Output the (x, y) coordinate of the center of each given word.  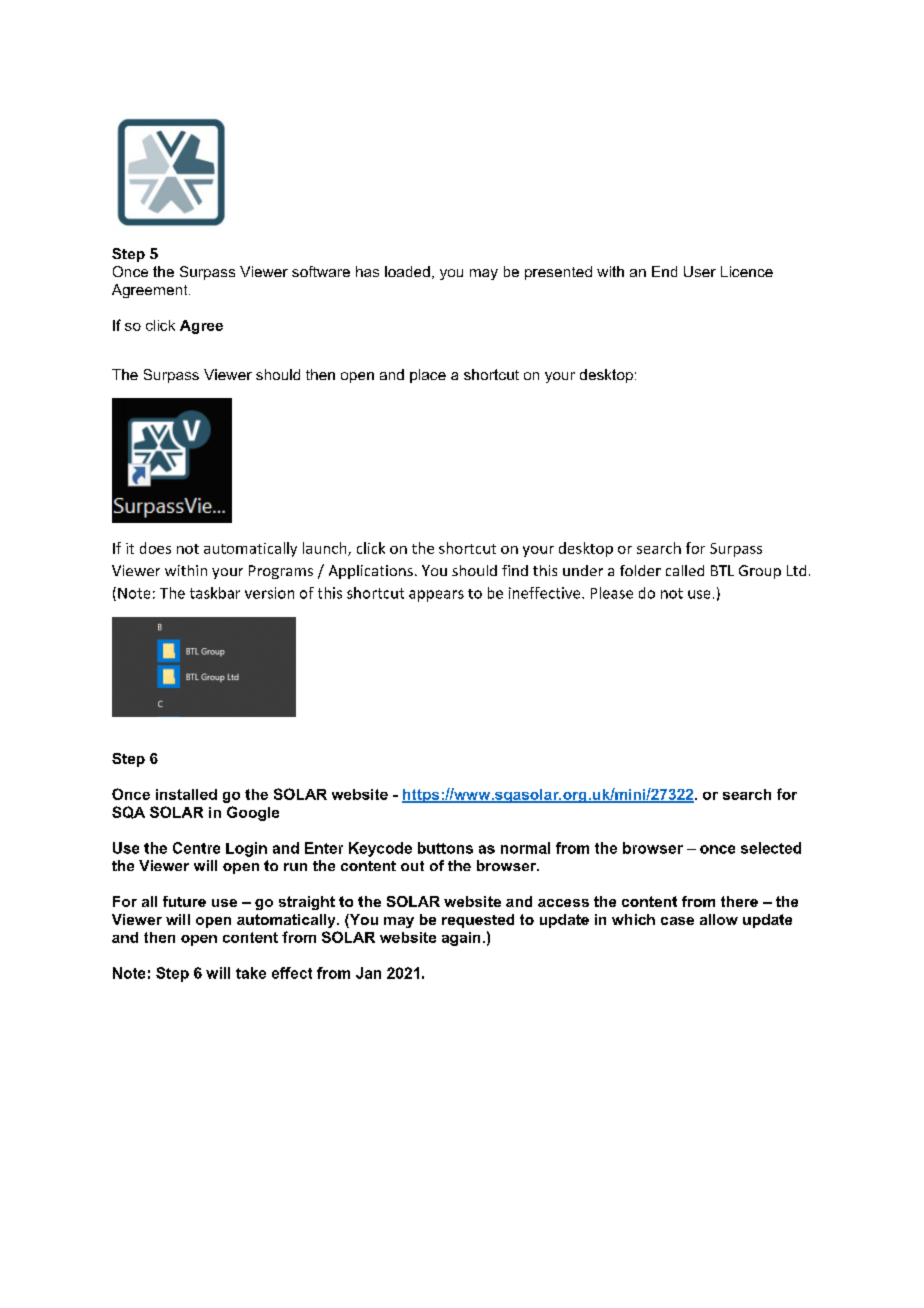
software (321, 271)
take (251, 973)
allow (719, 919)
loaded (407, 271)
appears (436, 596)
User (700, 271)
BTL (722, 570)
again (461, 939)
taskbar (215, 593)
